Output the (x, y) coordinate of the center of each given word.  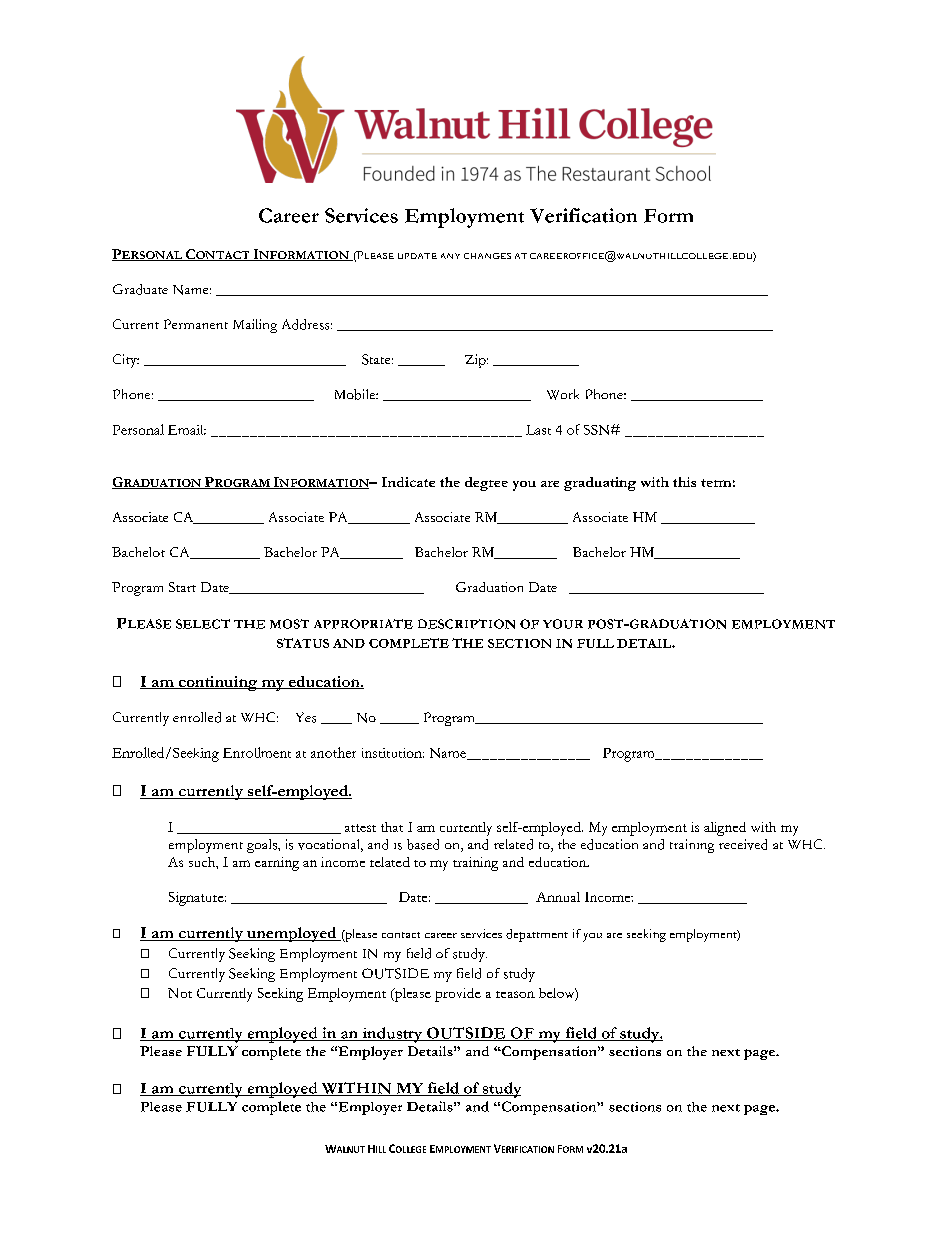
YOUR (563, 624)
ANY (450, 256)
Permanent (196, 324)
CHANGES (487, 256)
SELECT (203, 624)
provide (458, 995)
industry (392, 1035)
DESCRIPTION (466, 624)
